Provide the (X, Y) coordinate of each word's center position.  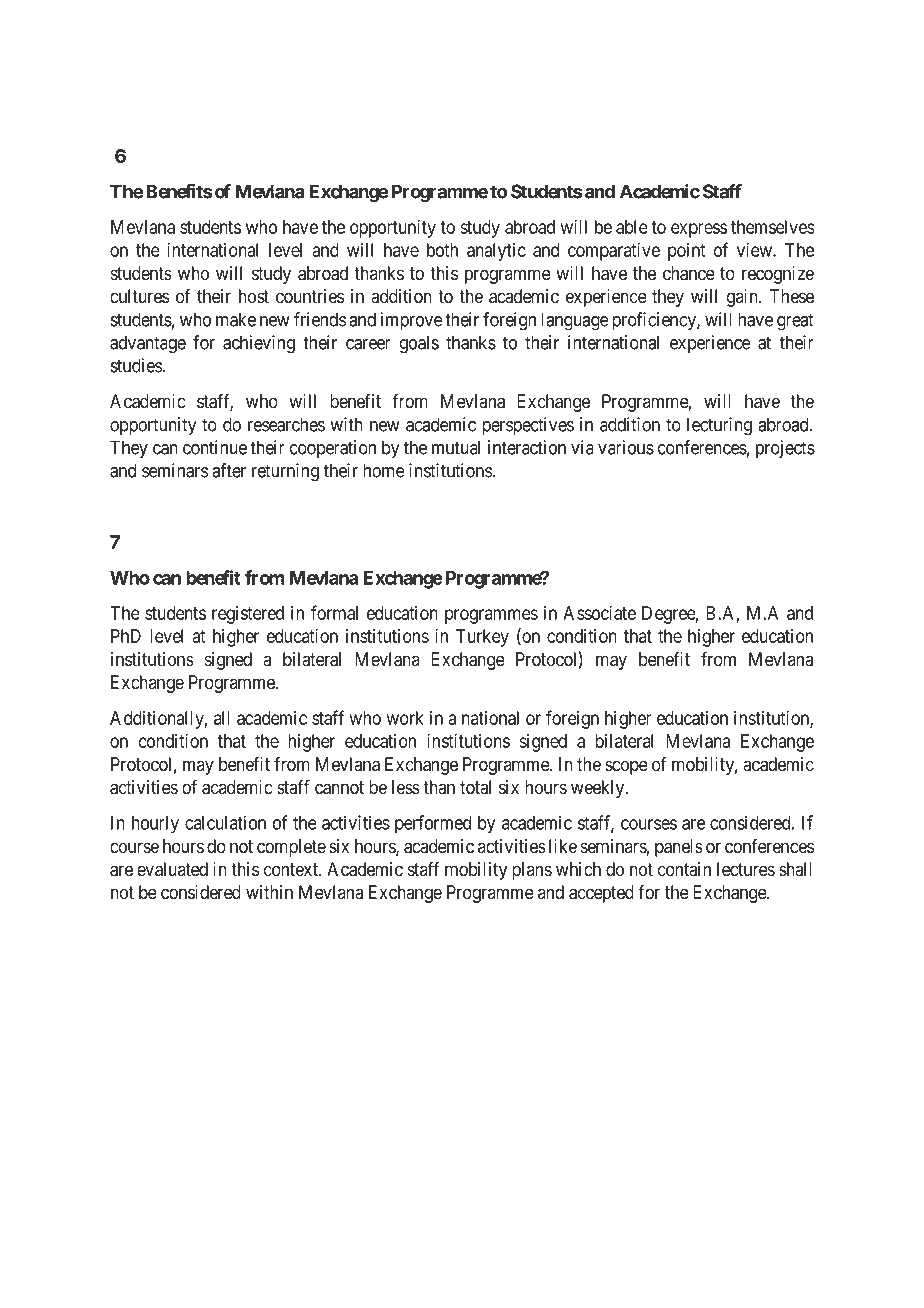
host (254, 296)
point (687, 252)
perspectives (528, 426)
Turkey (482, 638)
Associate (599, 612)
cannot (339, 788)
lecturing (719, 426)
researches (286, 424)
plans (532, 871)
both (442, 250)
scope (626, 767)
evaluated (172, 869)
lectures (746, 869)
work (405, 718)
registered (248, 615)
